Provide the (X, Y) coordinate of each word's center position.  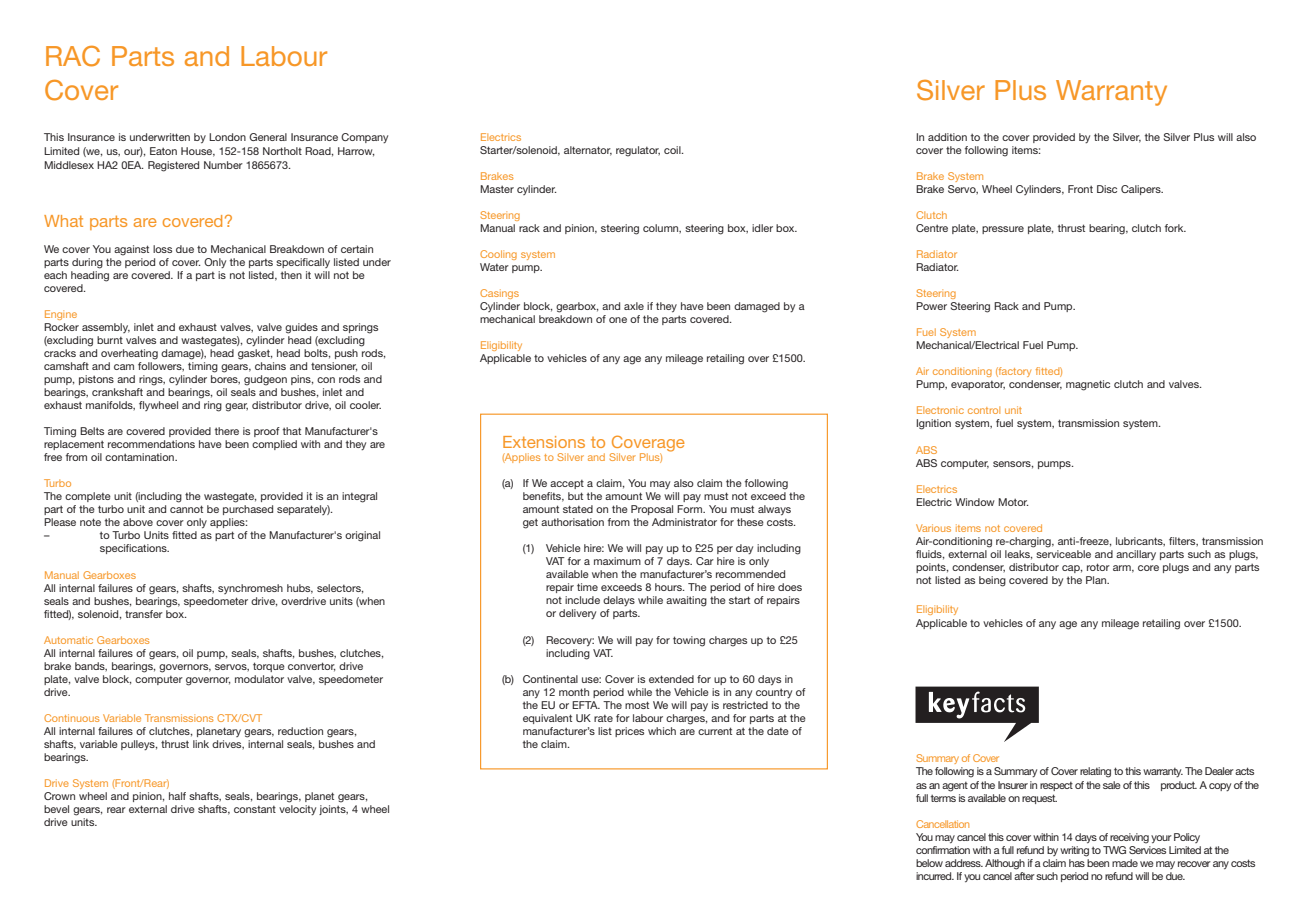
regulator (638, 151)
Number (223, 165)
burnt (110, 340)
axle (634, 306)
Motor (1013, 502)
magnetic (1088, 385)
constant (255, 809)
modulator (259, 679)
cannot (186, 509)
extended (671, 679)
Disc (1107, 189)
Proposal (652, 510)
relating (1095, 772)
